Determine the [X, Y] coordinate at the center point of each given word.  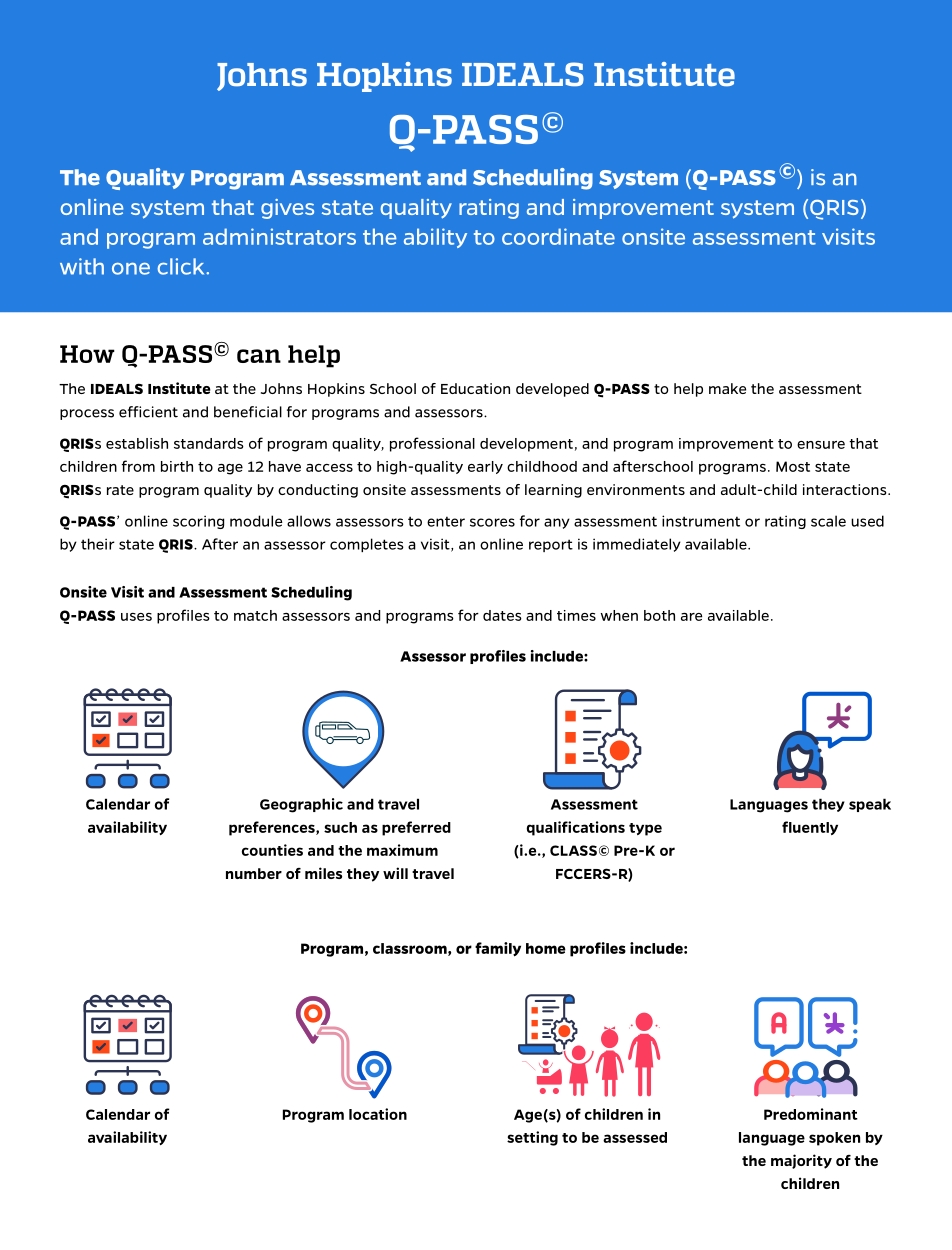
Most [793, 466]
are [691, 617]
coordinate [558, 236]
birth [177, 466]
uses [136, 617]
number [254, 873]
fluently [810, 828]
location [378, 1114]
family [498, 949]
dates [502, 615]
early [485, 467]
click [182, 266]
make [727, 388]
